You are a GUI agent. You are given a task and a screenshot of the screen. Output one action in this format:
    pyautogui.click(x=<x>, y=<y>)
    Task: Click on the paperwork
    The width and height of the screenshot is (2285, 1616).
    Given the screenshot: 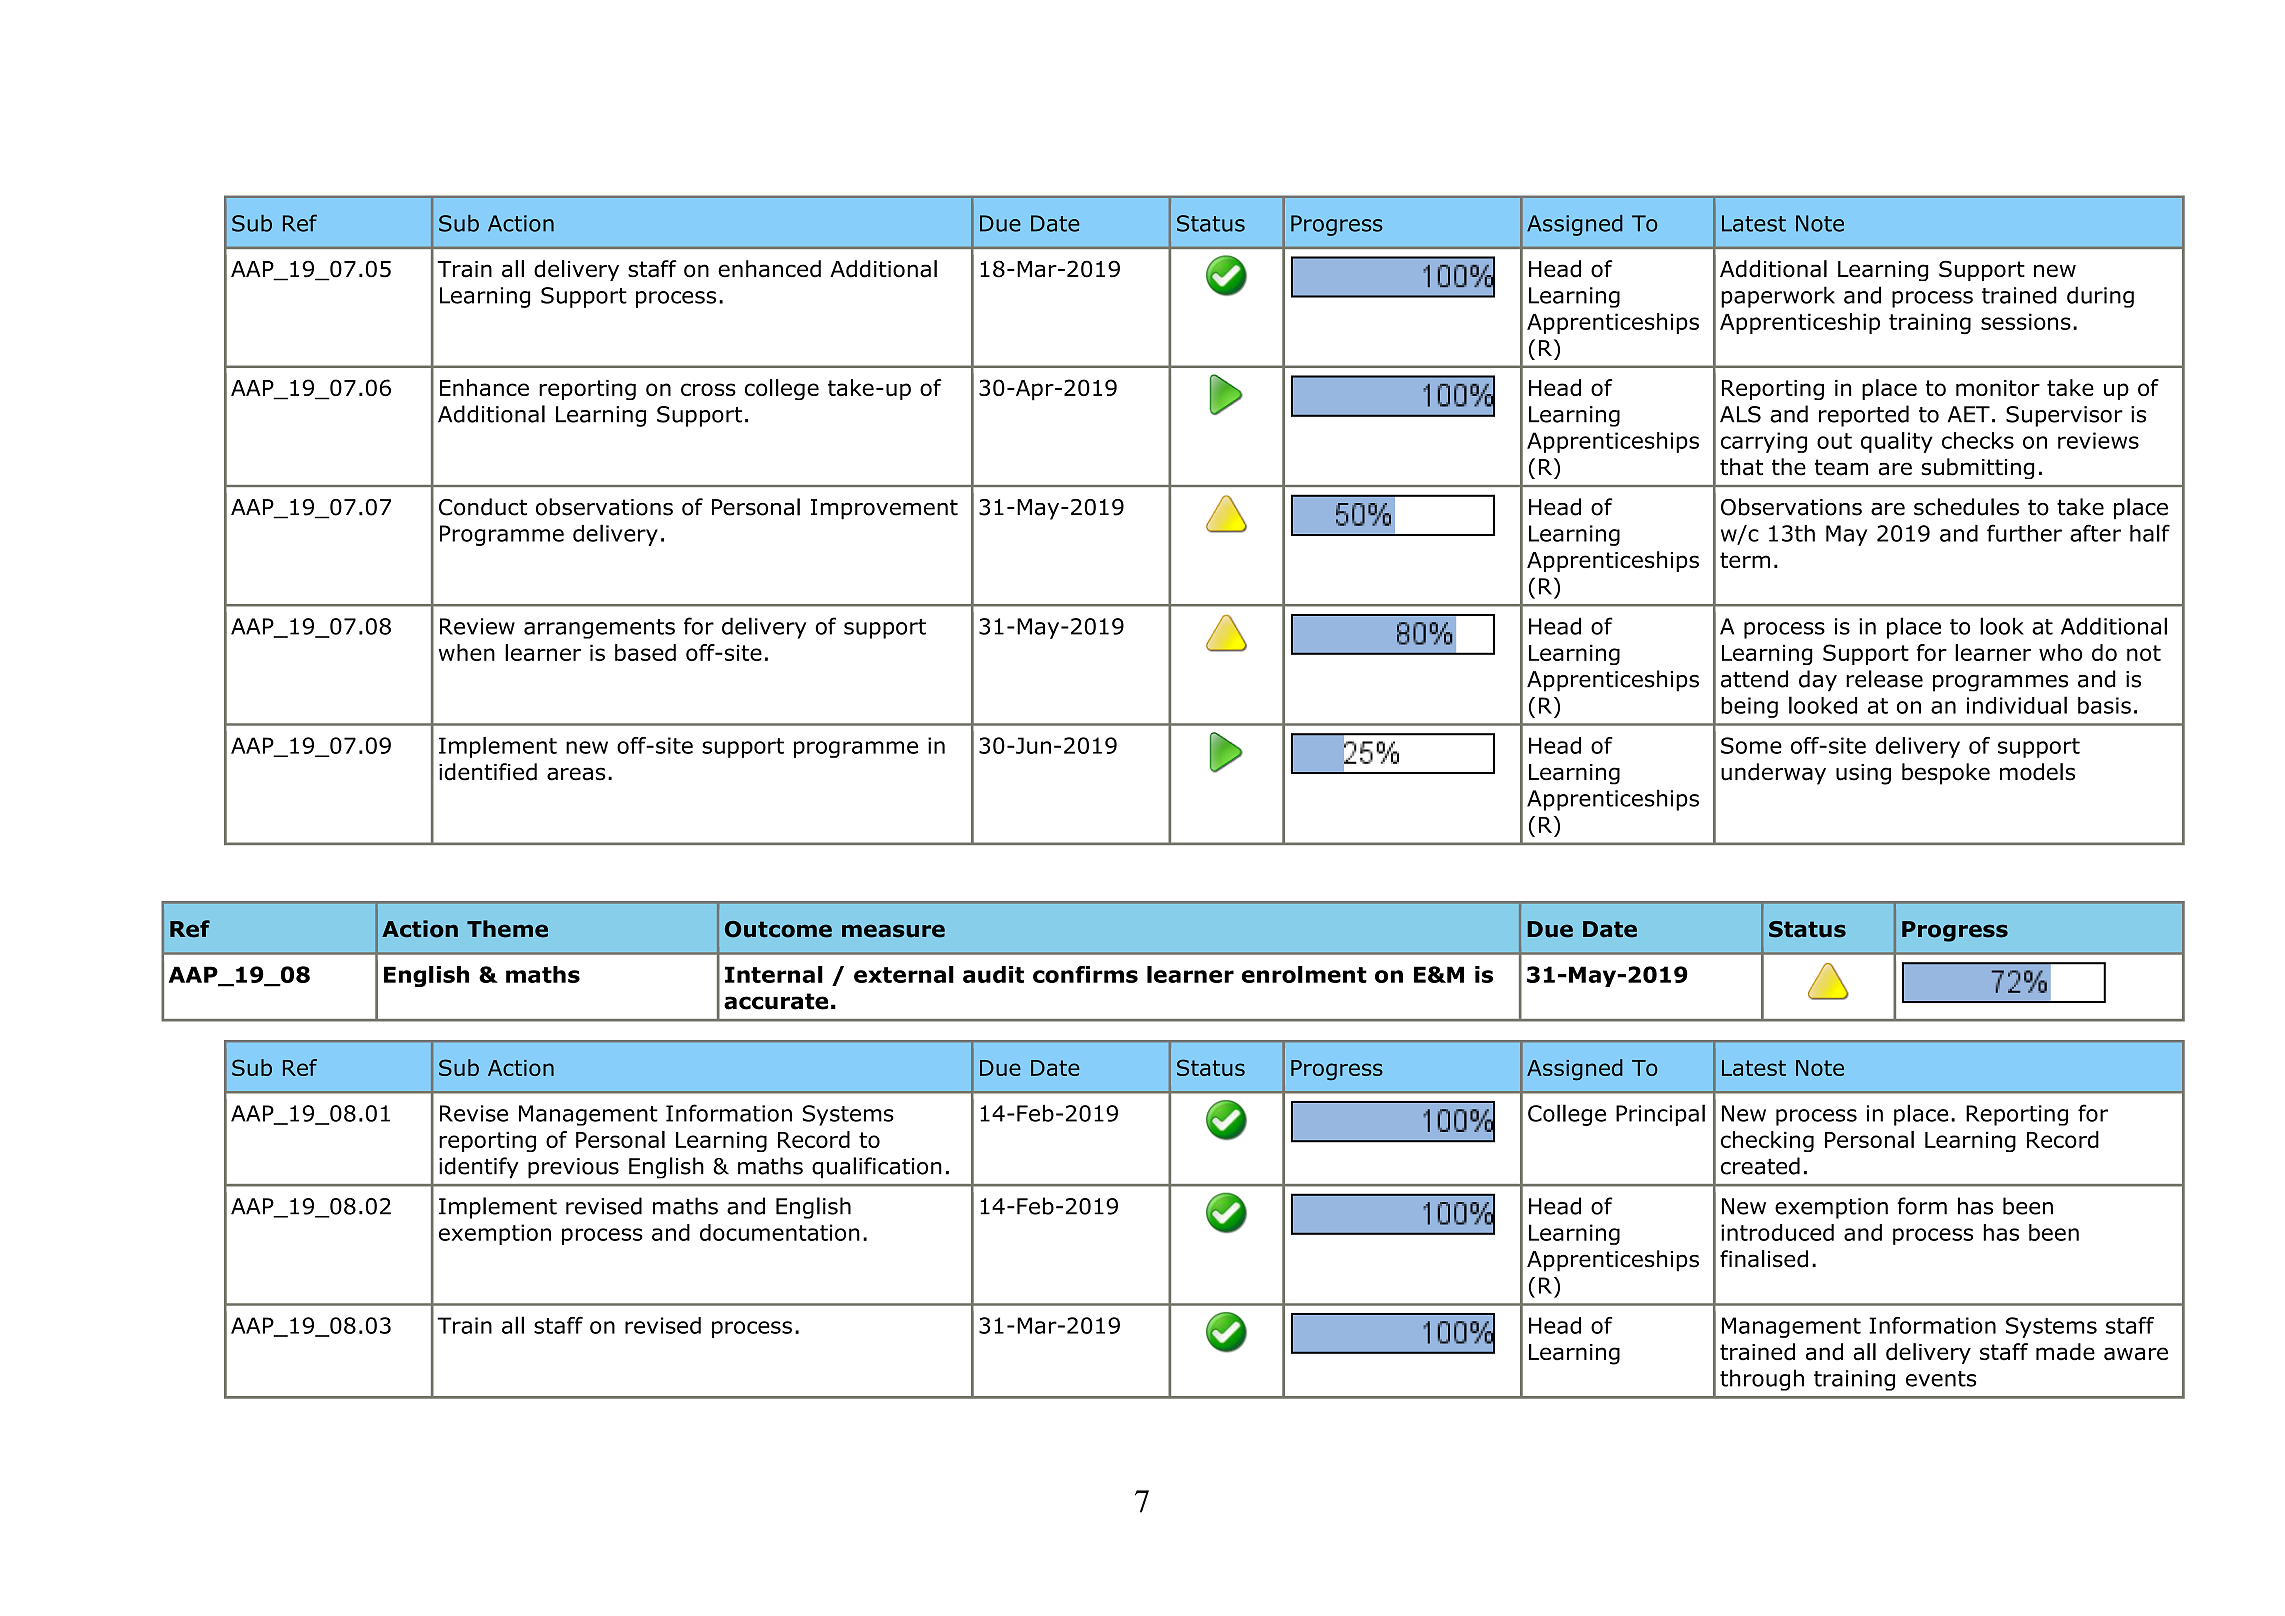 What is the action you would take?
    pyautogui.click(x=1778, y=297)
